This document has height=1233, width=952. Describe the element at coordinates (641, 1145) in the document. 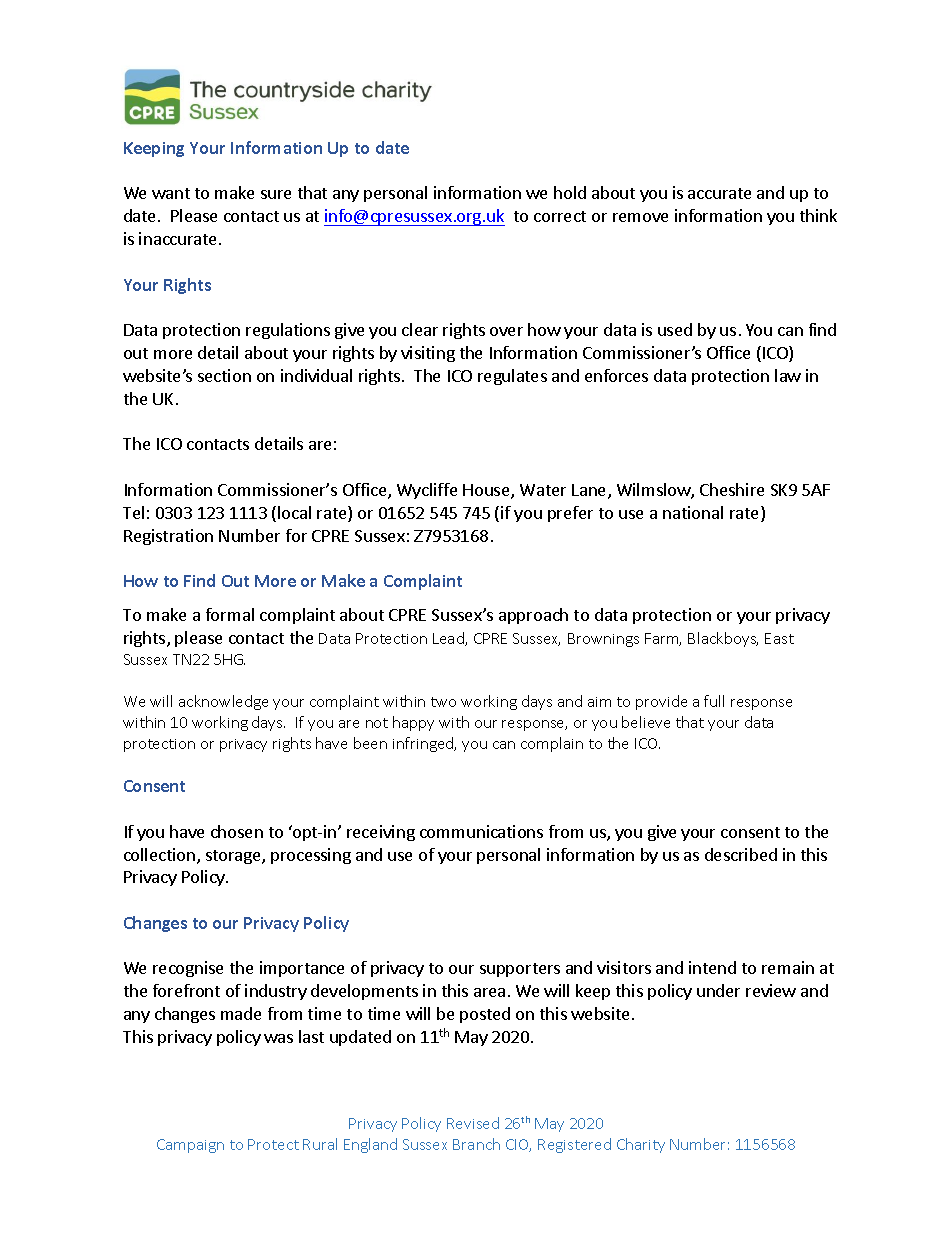

I see `Charity` at that location.
